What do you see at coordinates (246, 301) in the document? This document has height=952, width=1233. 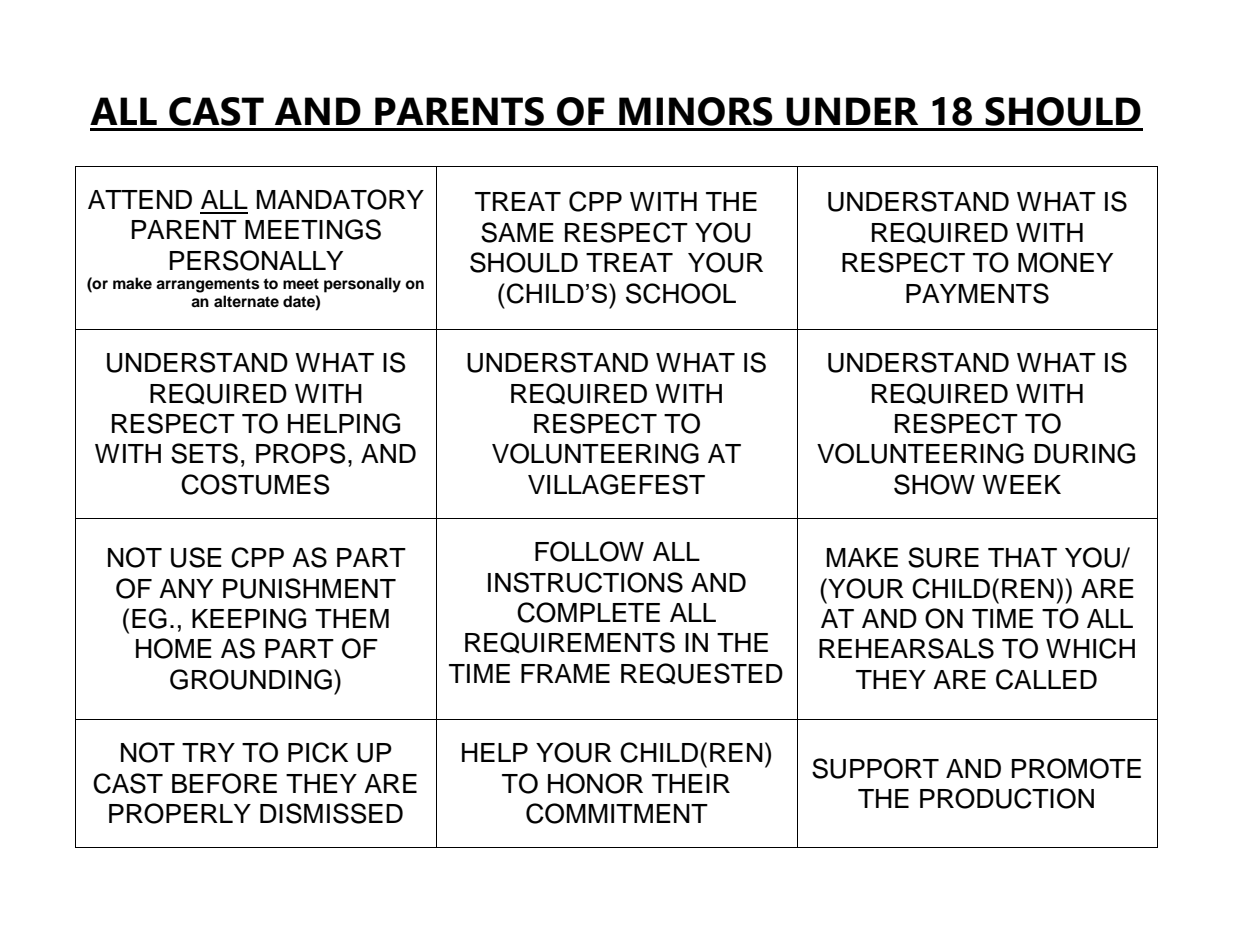 I see `alternate` at bounding box center [246, 301].
